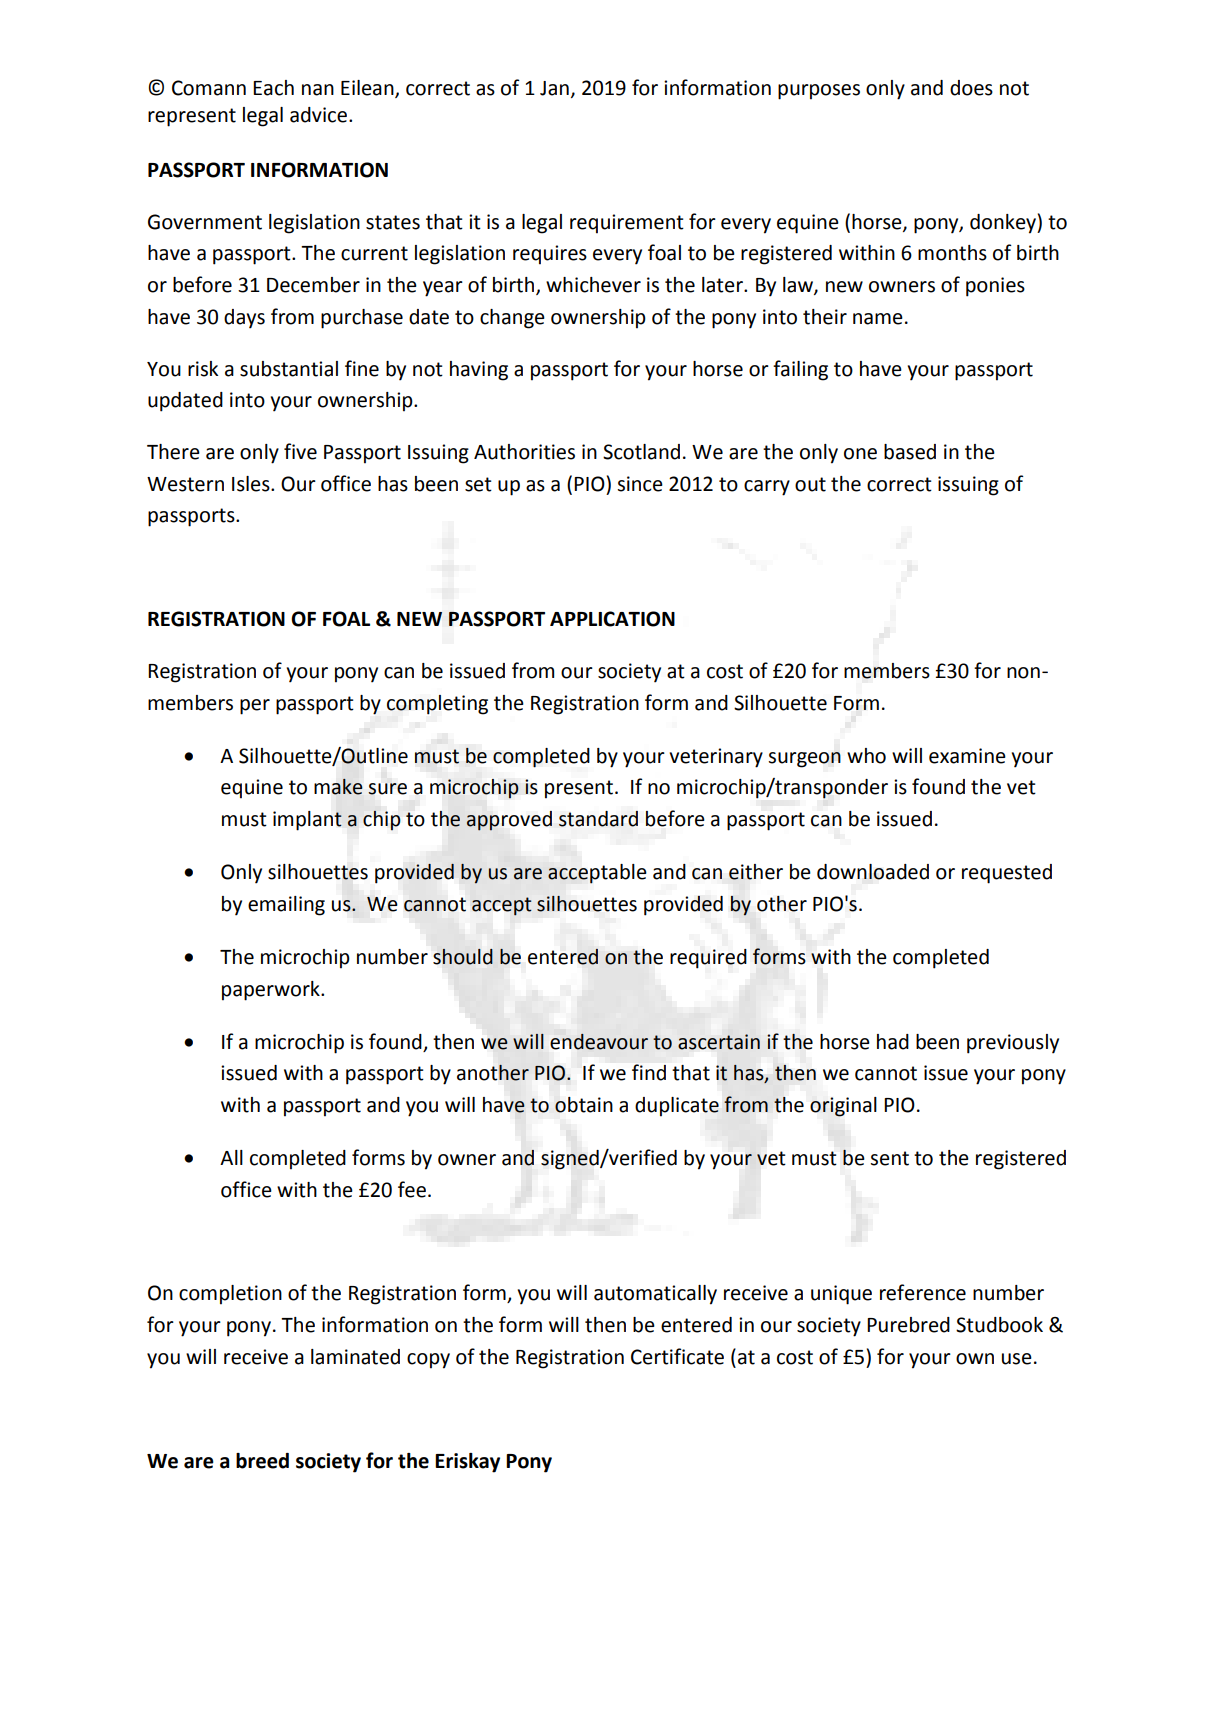 The image size is (1216, 1720). Describe the element at coordinates (338, 787) in the screenshot. I see `make` at that location.
